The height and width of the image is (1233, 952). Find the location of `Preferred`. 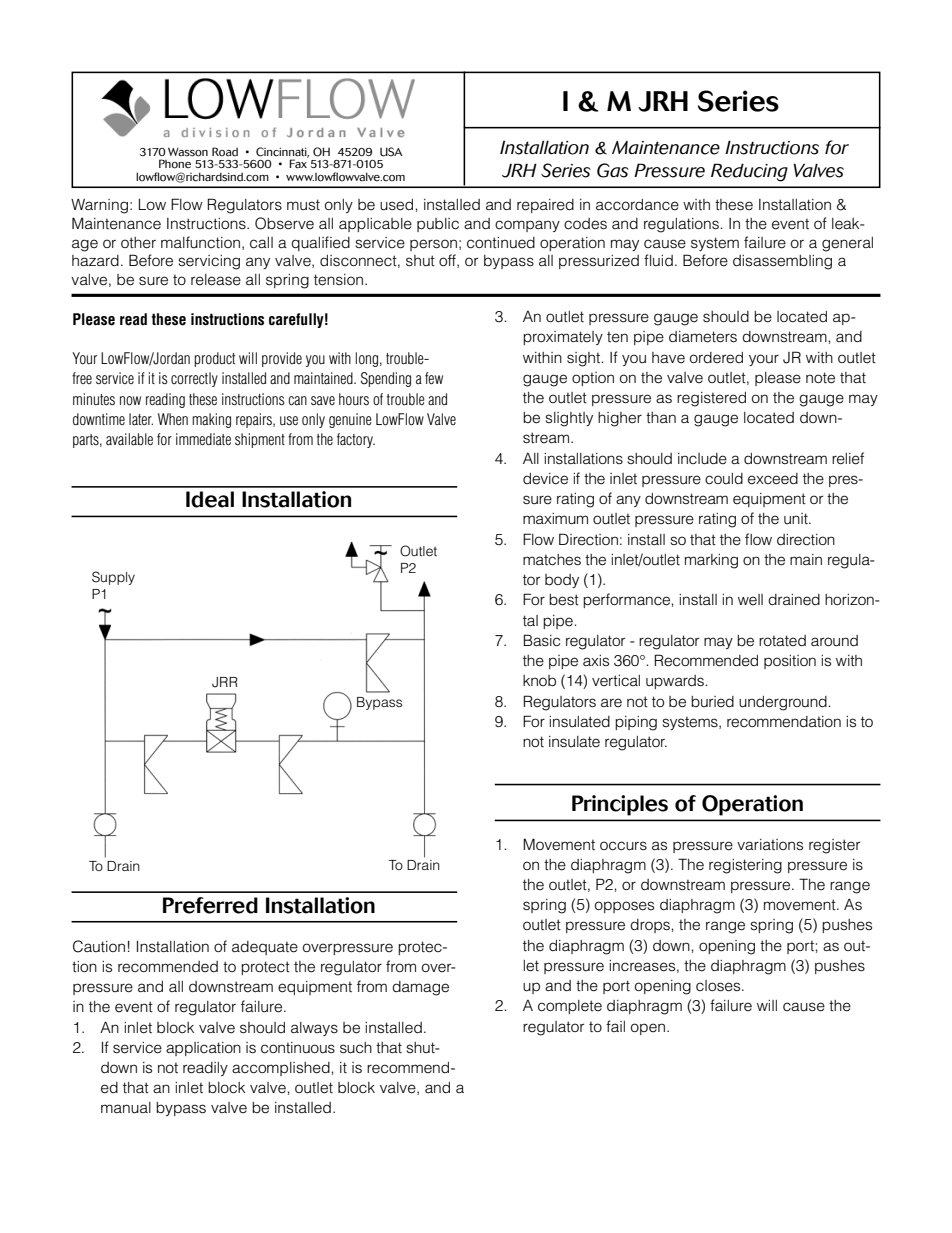

Preferred is located at coordinates (210, 905).
